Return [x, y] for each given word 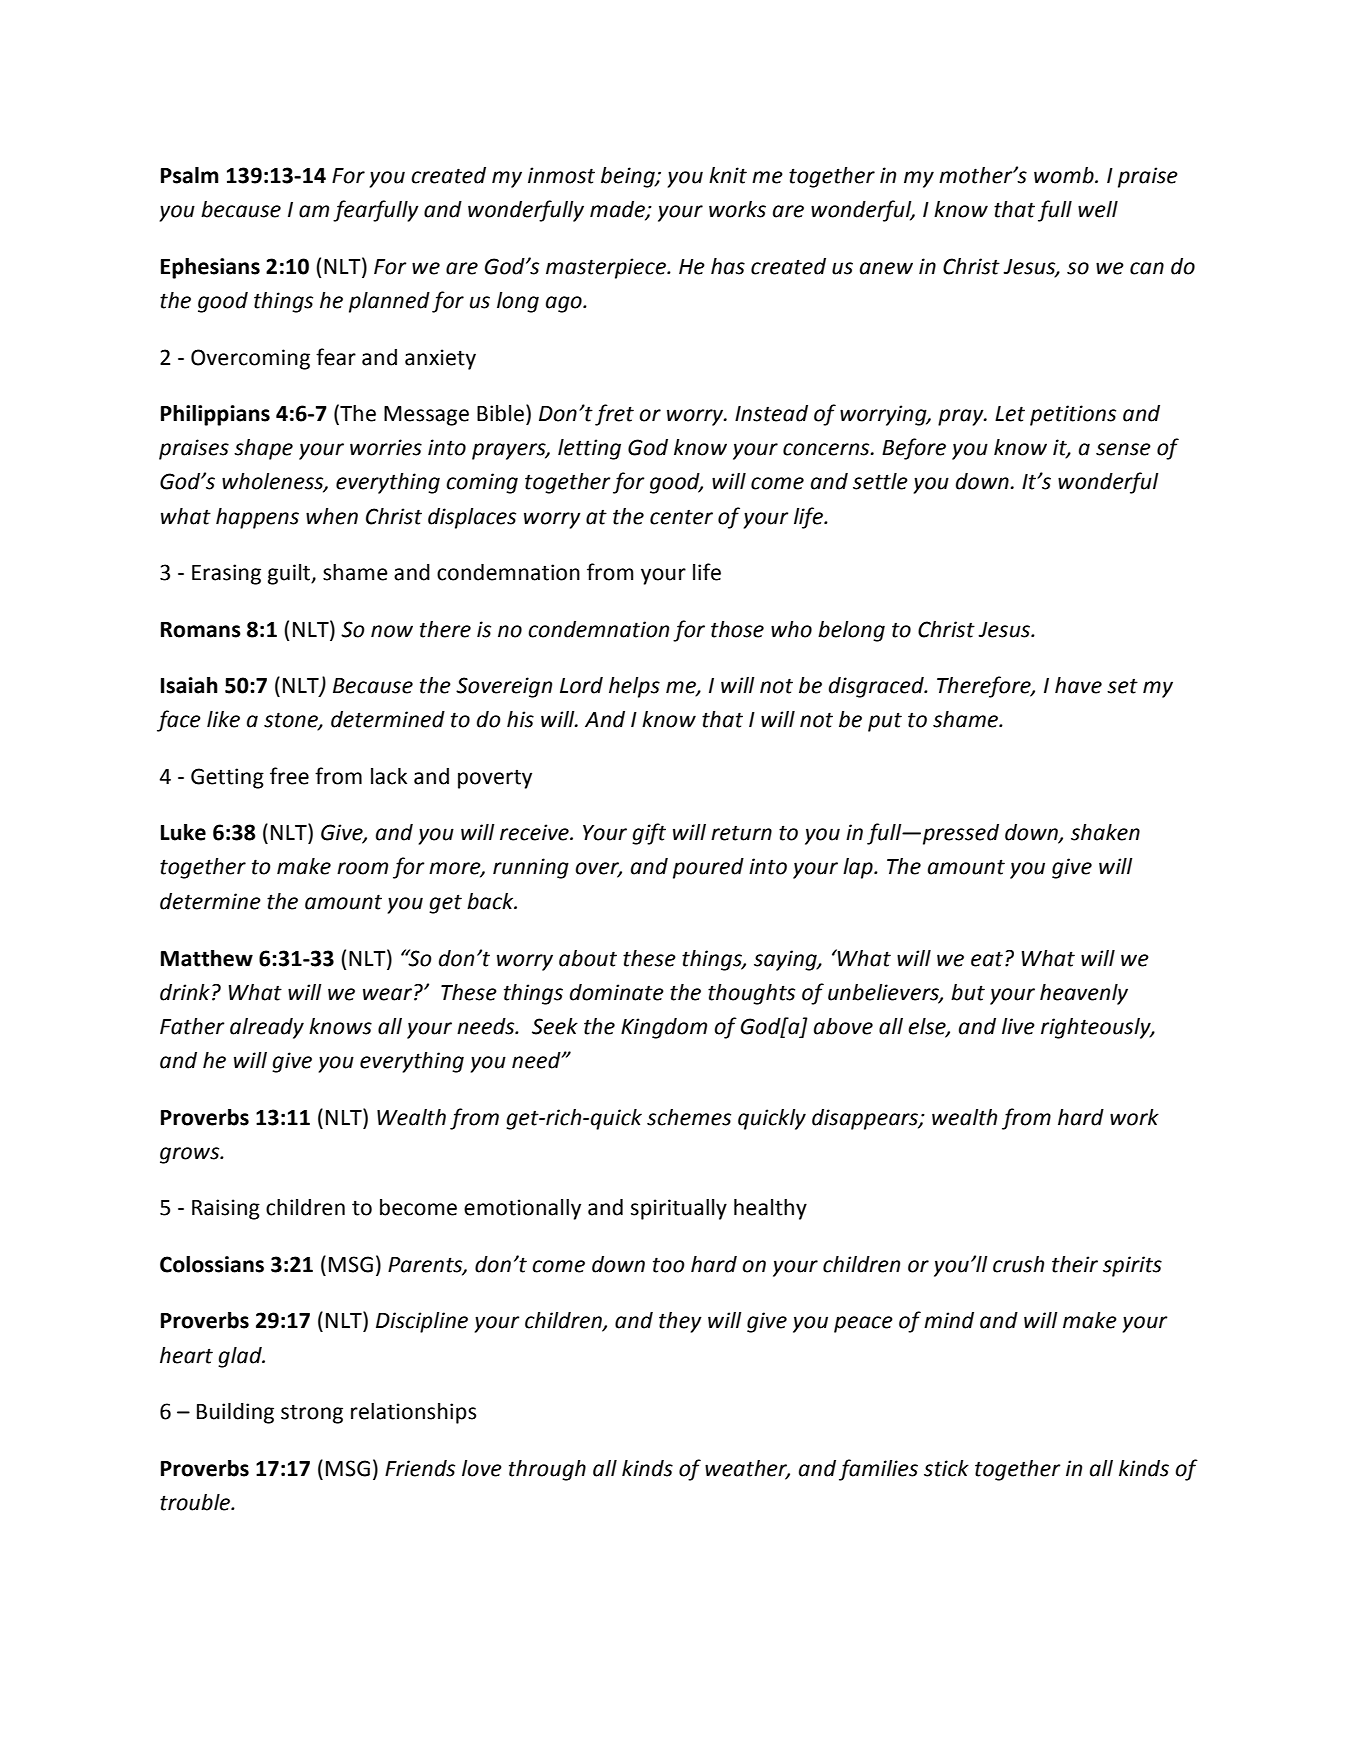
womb [1065, 175]
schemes [689, 1117]
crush [1018, 1264]
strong [312, 1414]
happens [257, 518]
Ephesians [210, 268]
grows [191, 1155]
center [681, 517]
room [362, 868]
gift [649, 834]
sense [1123, 449]
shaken [1105, 832]
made [618, 210]
